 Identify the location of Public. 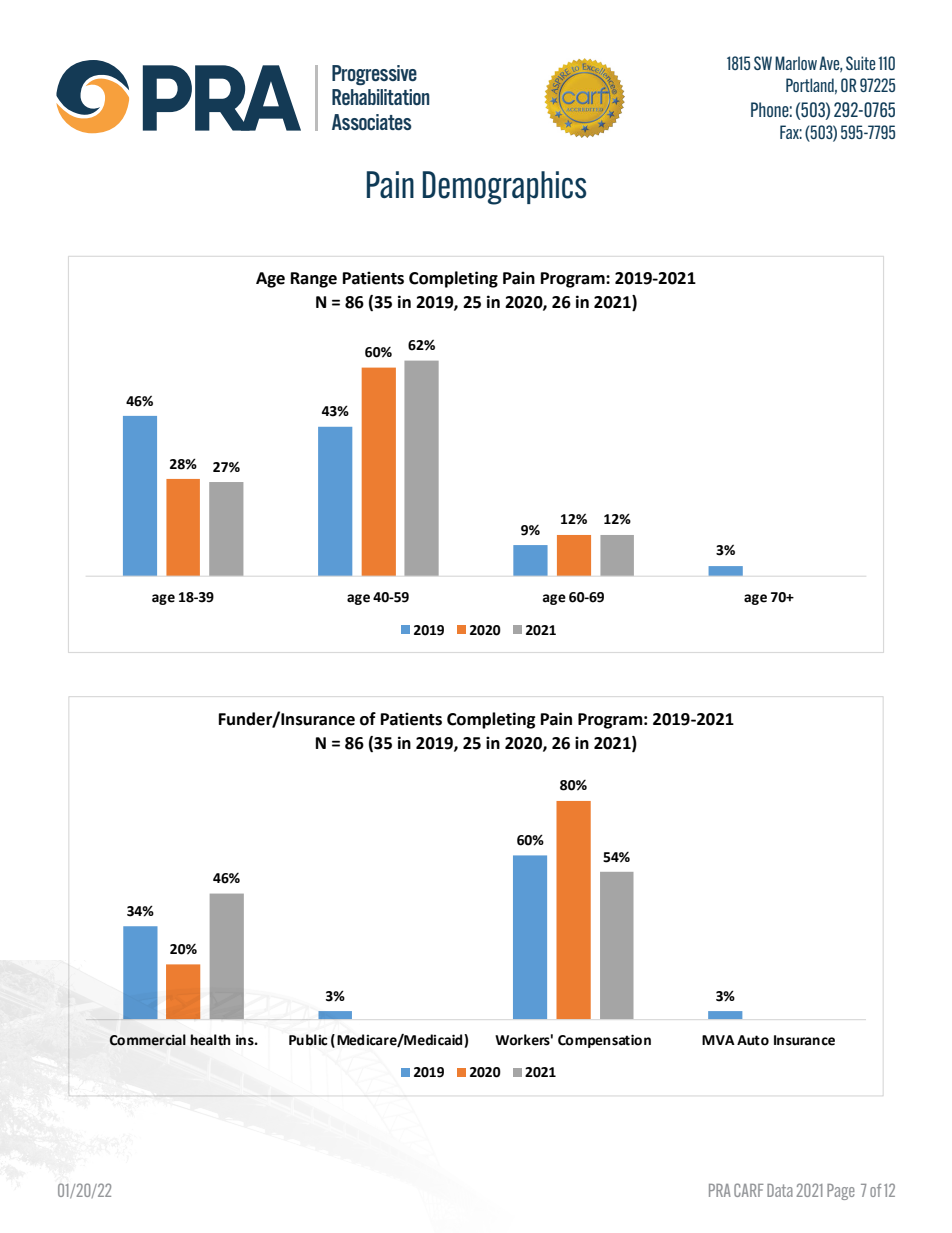
(308, 1040).
